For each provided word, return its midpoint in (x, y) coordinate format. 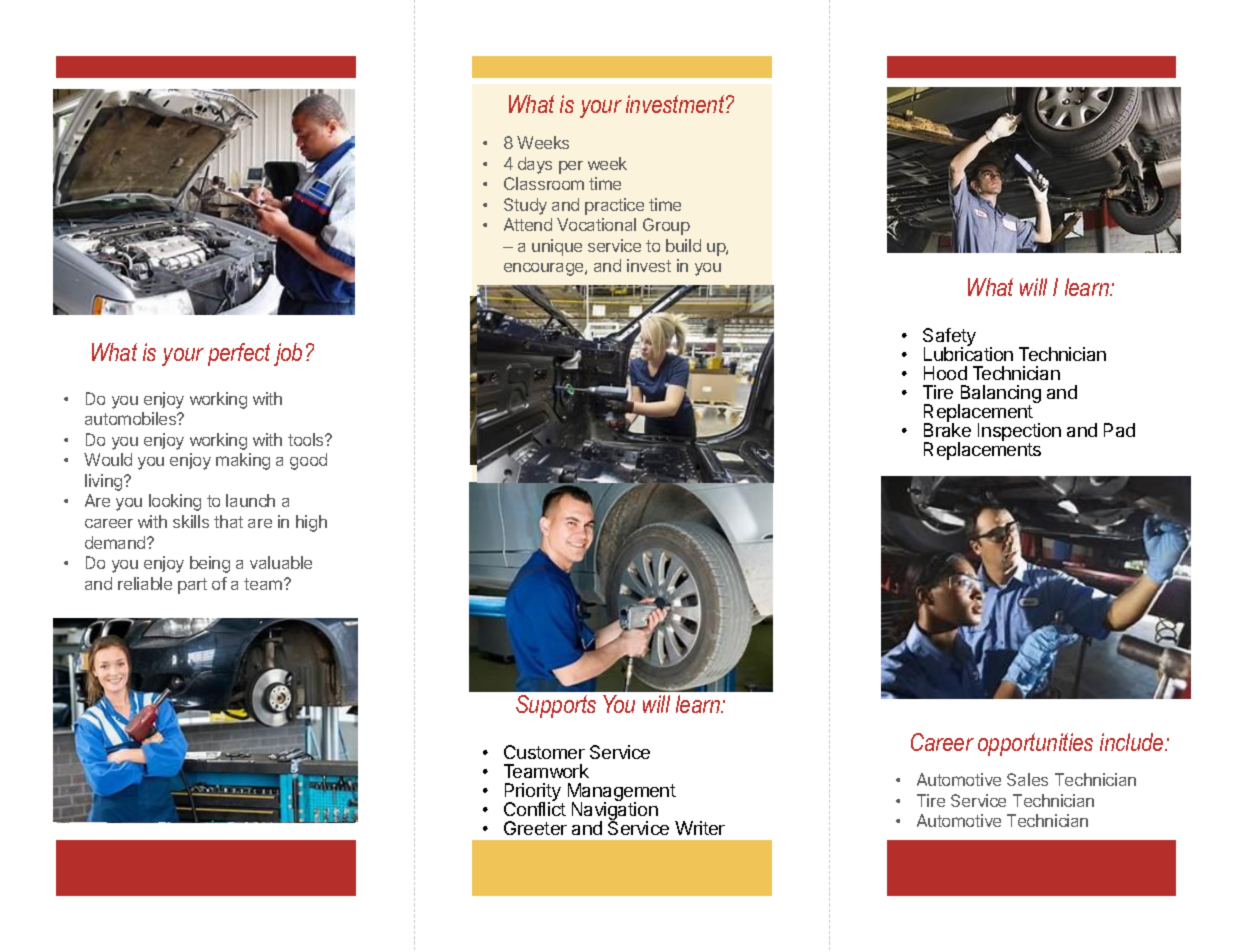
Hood (945, 373)
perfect (239, 354)
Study (525, 206)
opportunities (1035, 744)
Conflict (535, 808)
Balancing (999, 395)
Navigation (615, 812)
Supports (556, 706)
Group (666, 226)
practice (614, 206)
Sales (1027, 779)
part (192, 586)
